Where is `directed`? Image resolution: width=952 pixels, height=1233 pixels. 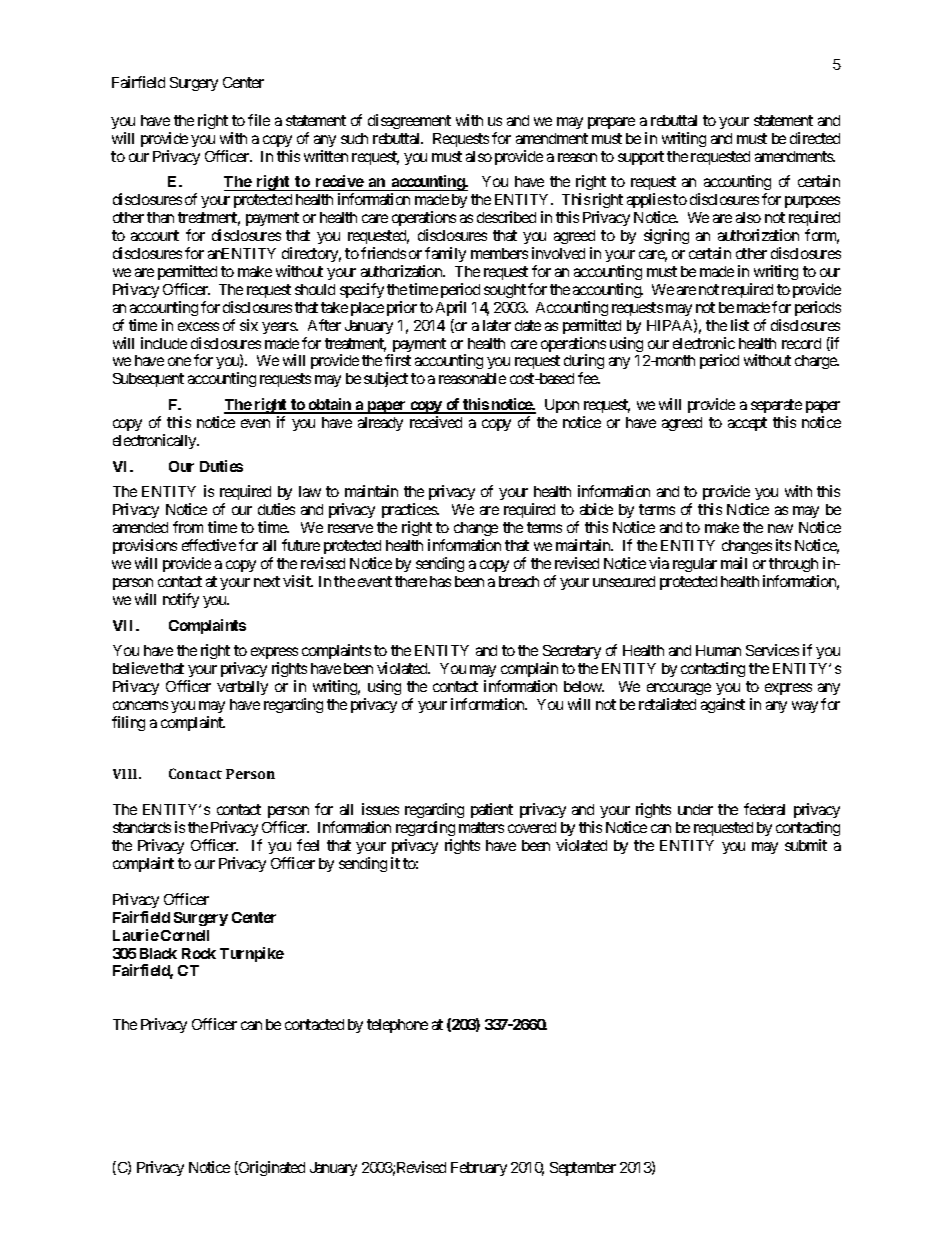
directed is located at coordinates (815, 138).
